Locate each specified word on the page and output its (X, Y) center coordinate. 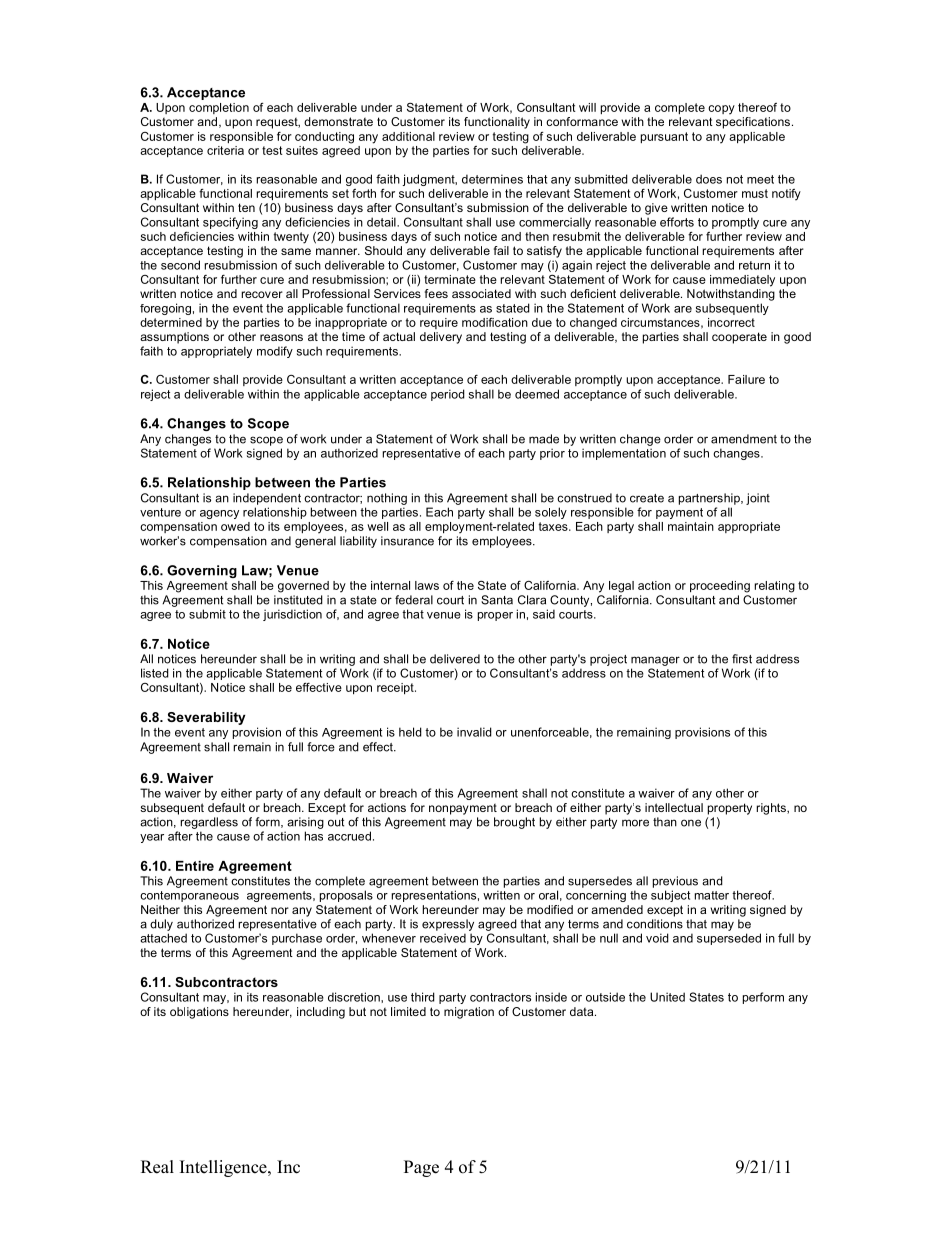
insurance (407, 541)
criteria (225, 150)
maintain (691, 526)
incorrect (731, 322)
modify (275, 352)
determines (492, 179)
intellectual (674, 807)
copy (721, 110)
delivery (441, 338)
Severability (206, 718)
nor (280, 910)
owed (235, 526)
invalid (474, 732)
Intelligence (224, 1168)
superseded (729, 939)
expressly (448, 925)
